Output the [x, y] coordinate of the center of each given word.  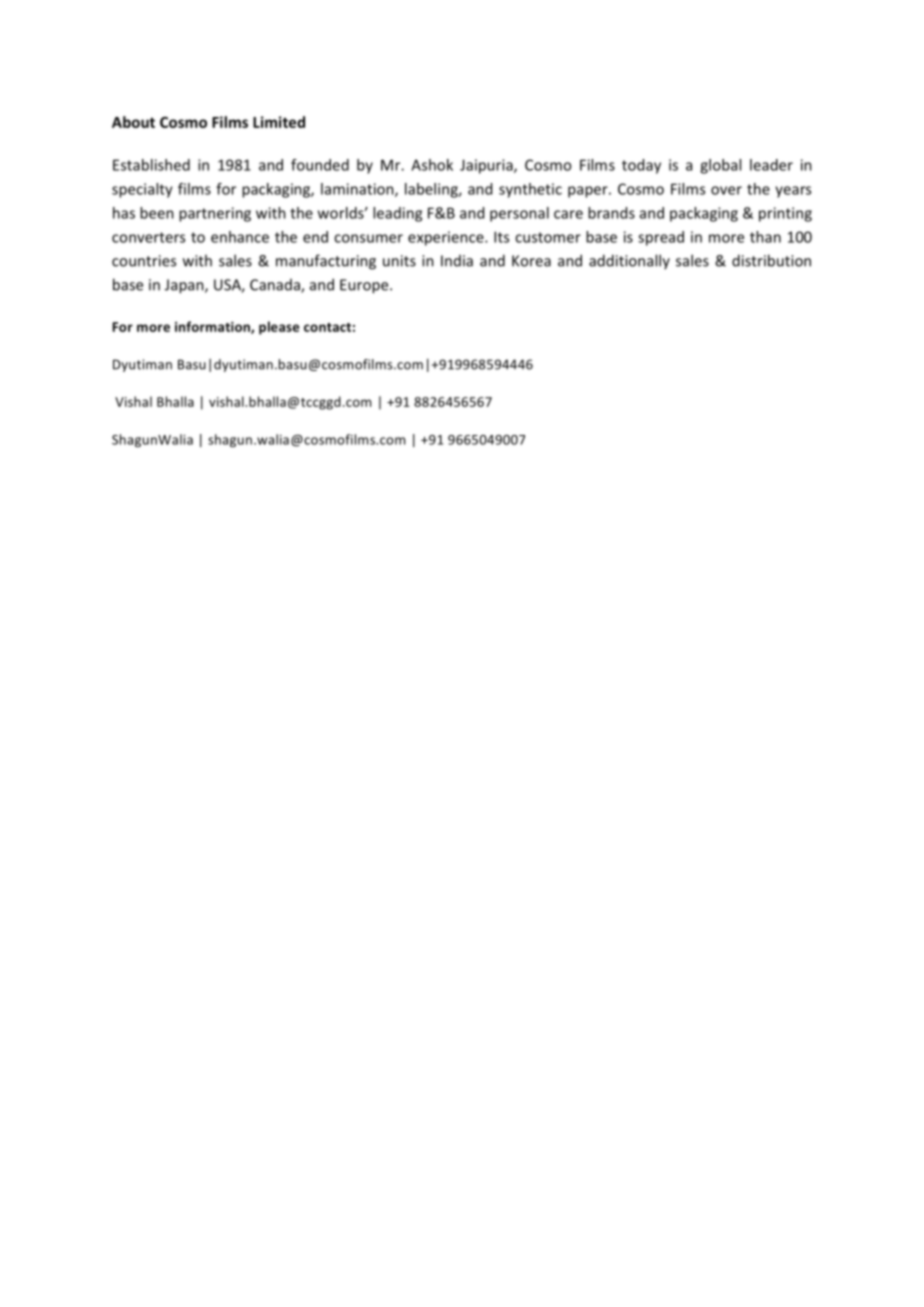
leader [771, 165]
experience [447, 238]
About [133, 122]
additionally [629, 261]
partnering [215, 214]
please [279, 328]
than [765, 237]
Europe [365, 286]
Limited [279, 122]
